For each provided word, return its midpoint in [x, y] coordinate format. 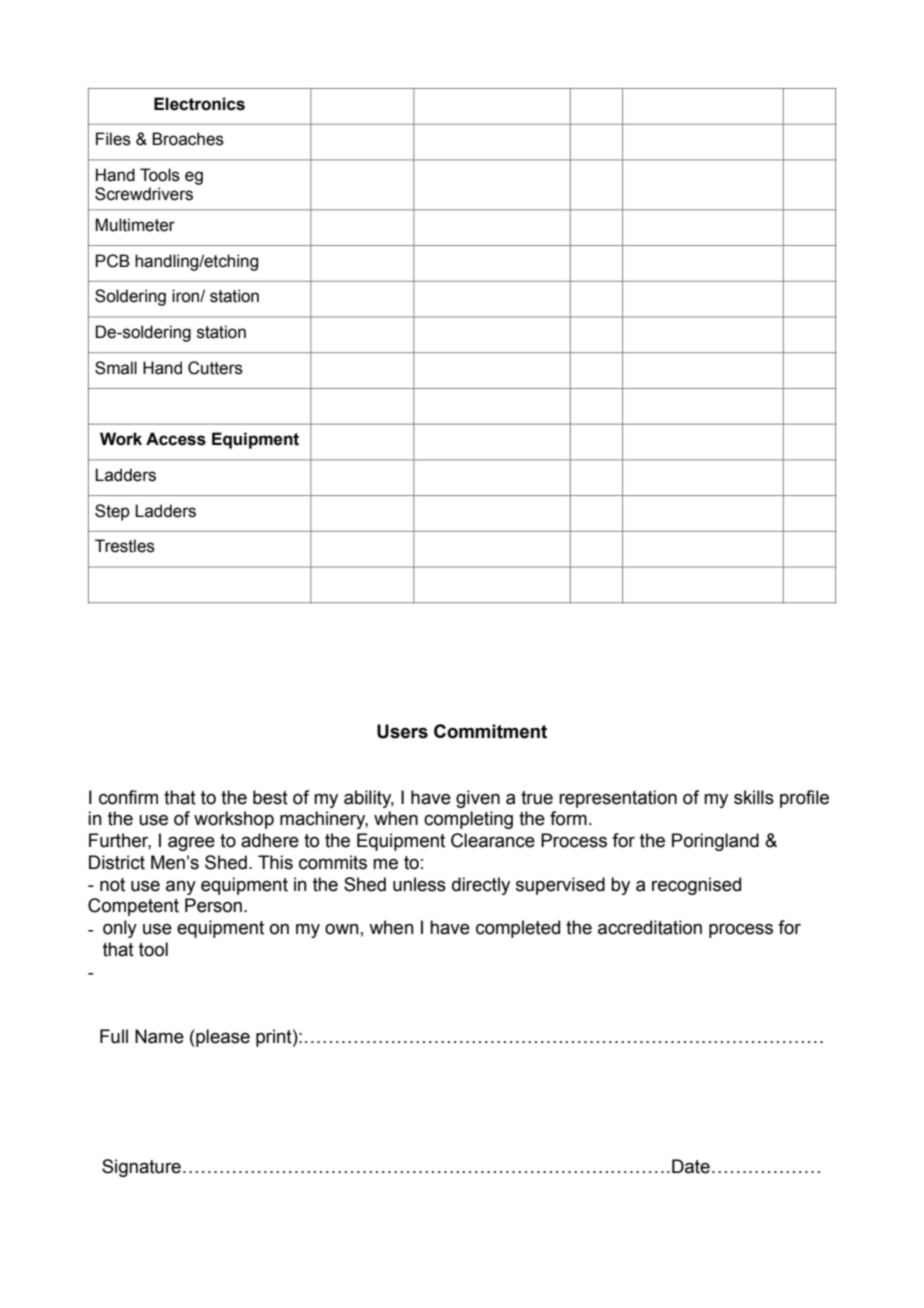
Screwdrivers [144, 194]
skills [754, 797]
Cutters [215, 368]
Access [176, 439]
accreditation [650, 927]
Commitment [490, 731]
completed [518, 929]
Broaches [188, 139]
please [222, 1038]
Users [402, 731]
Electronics [199, 104]
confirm [128, 797]
